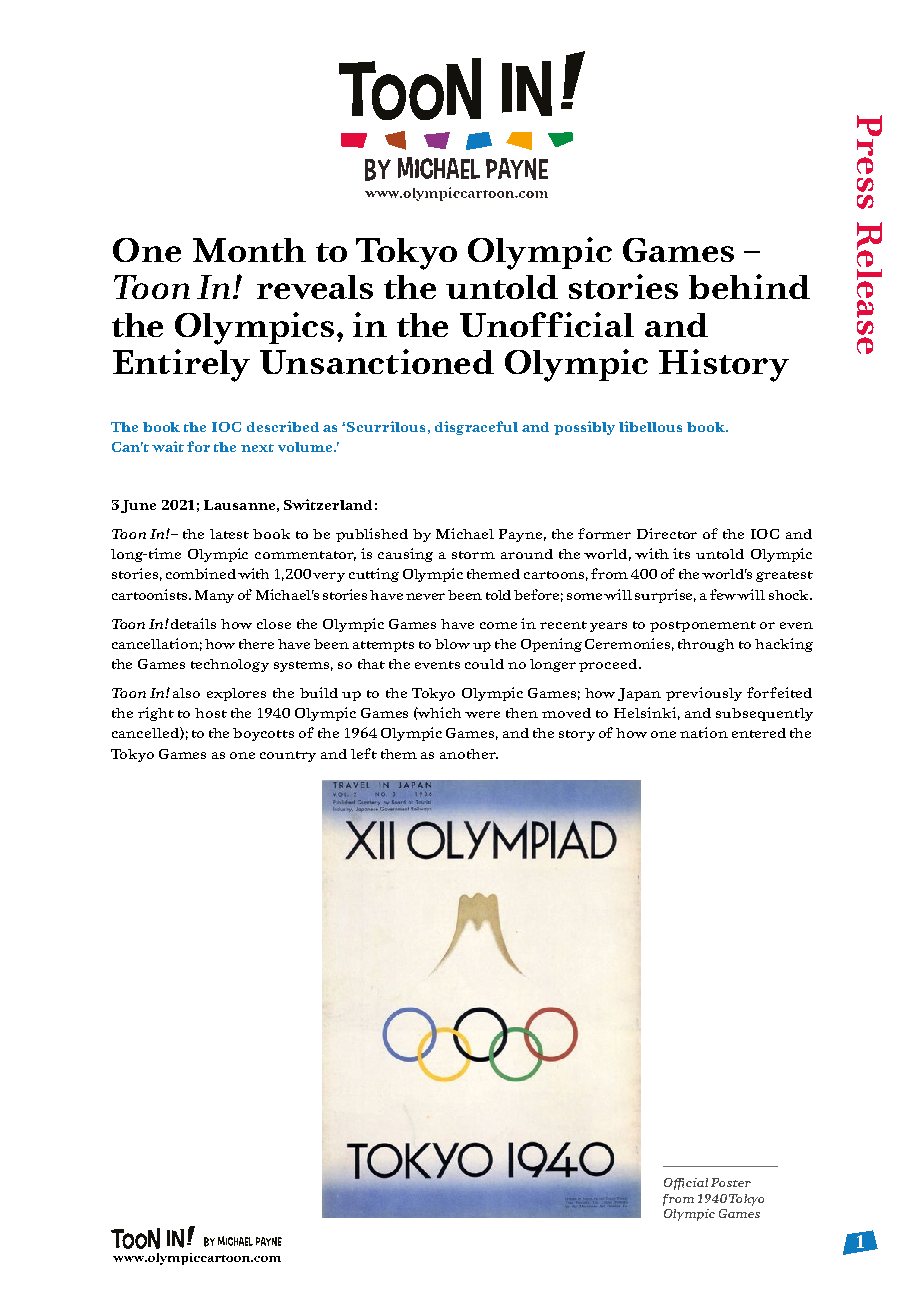 The width and height of the page is (924, 1308). Describe the element at coordinates (731, 1182) in the page. I see `Poster` at that location.
